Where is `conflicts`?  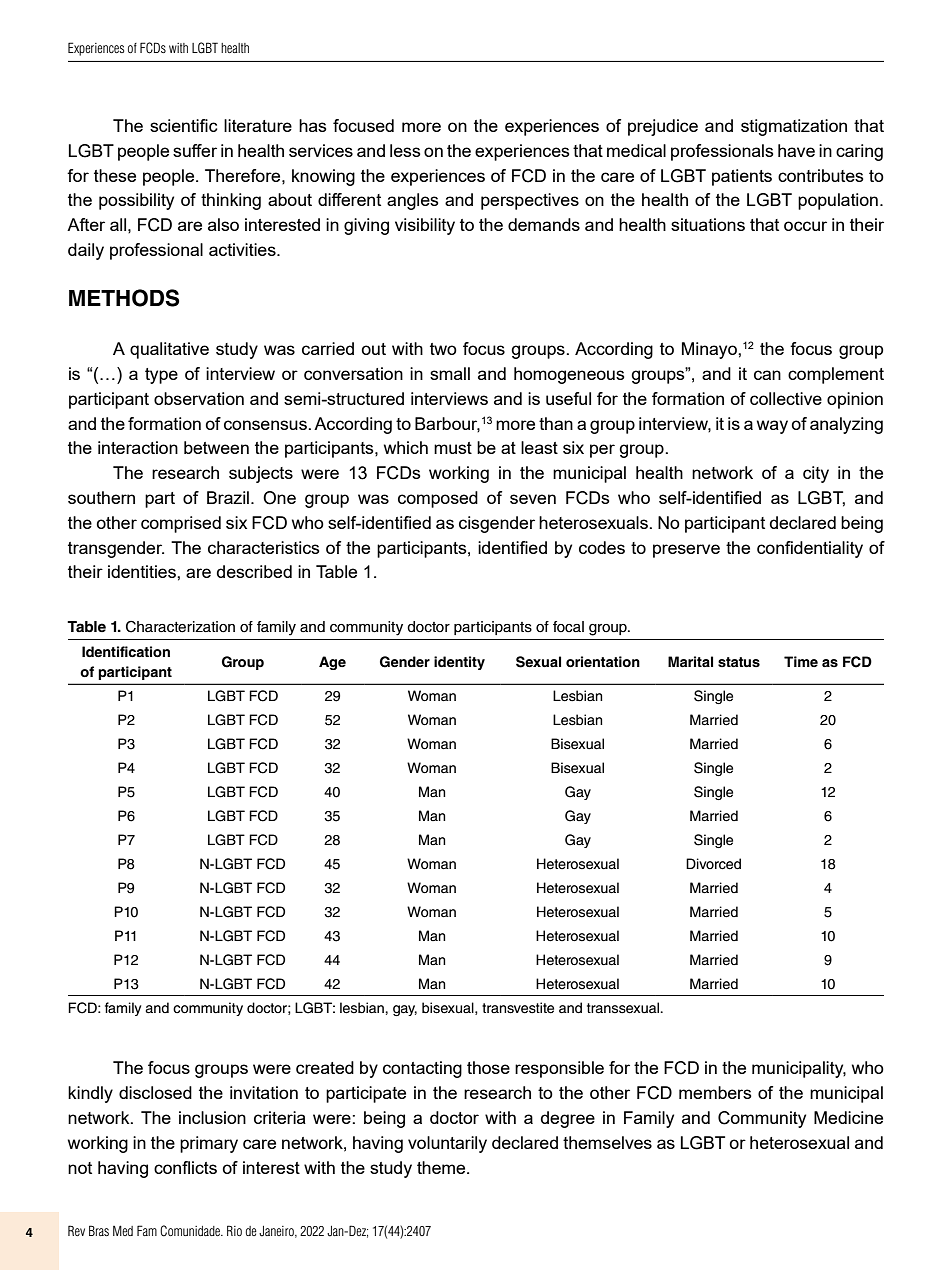 conflicts is located at coordinates (185, 1167).
